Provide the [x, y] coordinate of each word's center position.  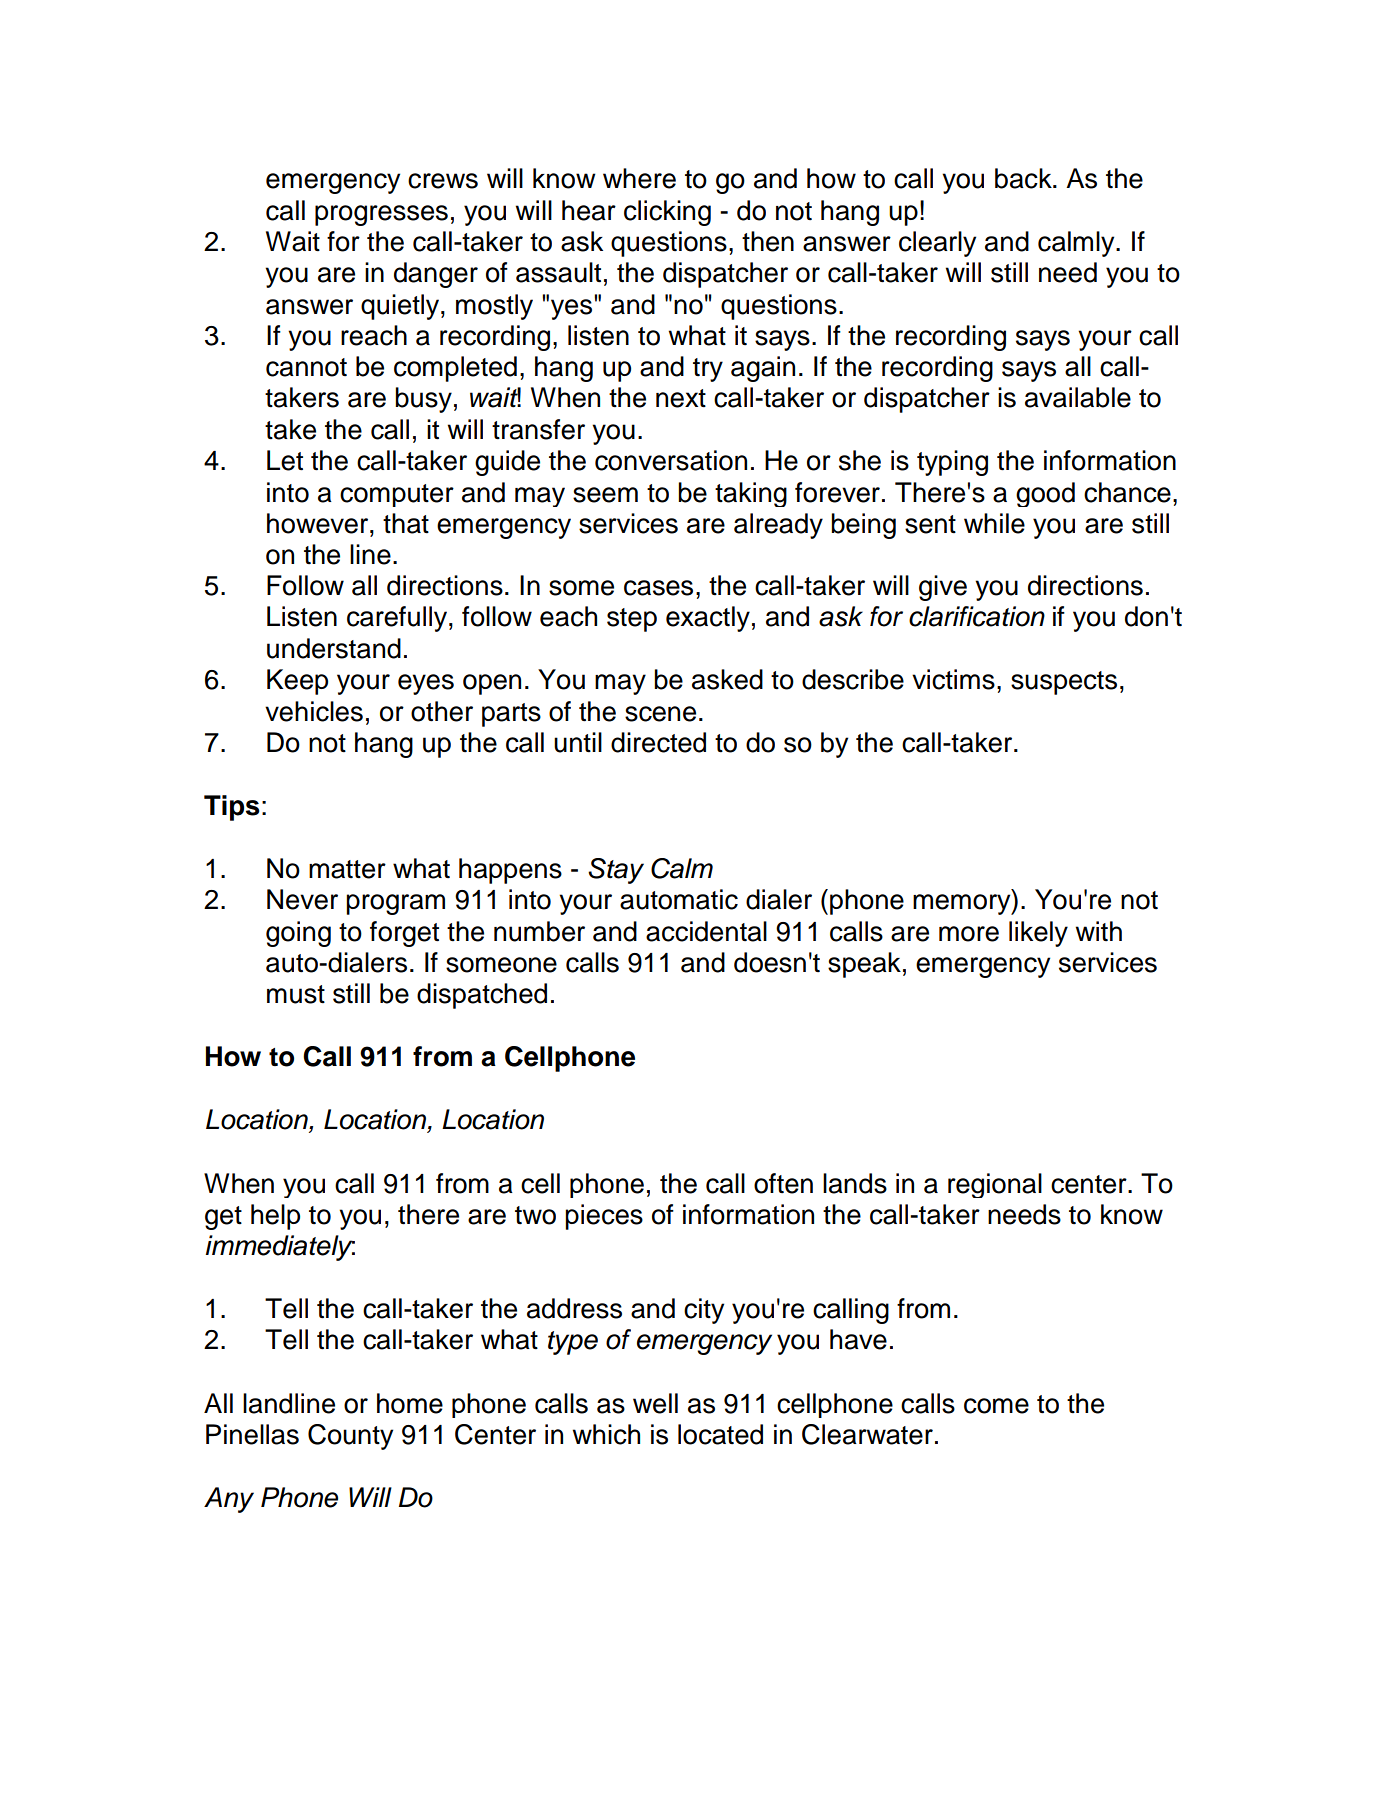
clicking [667, 213]
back [1024, 178]
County [350, 1437]
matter [347, 869]
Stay [616, 871]
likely [1038, 934]
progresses [381, 215]
